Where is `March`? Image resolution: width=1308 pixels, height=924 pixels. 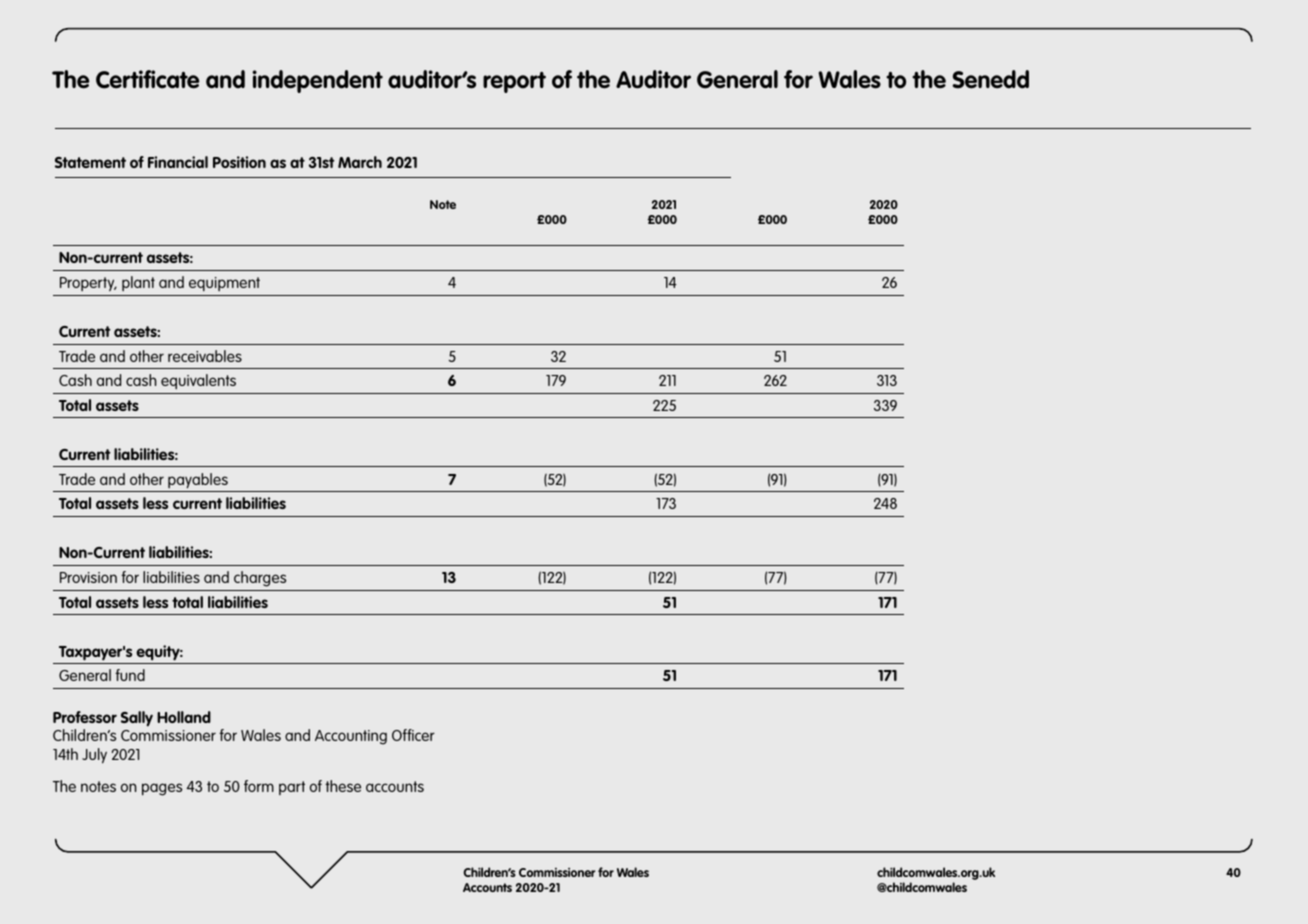
March is located at coordinates (360, 162).
